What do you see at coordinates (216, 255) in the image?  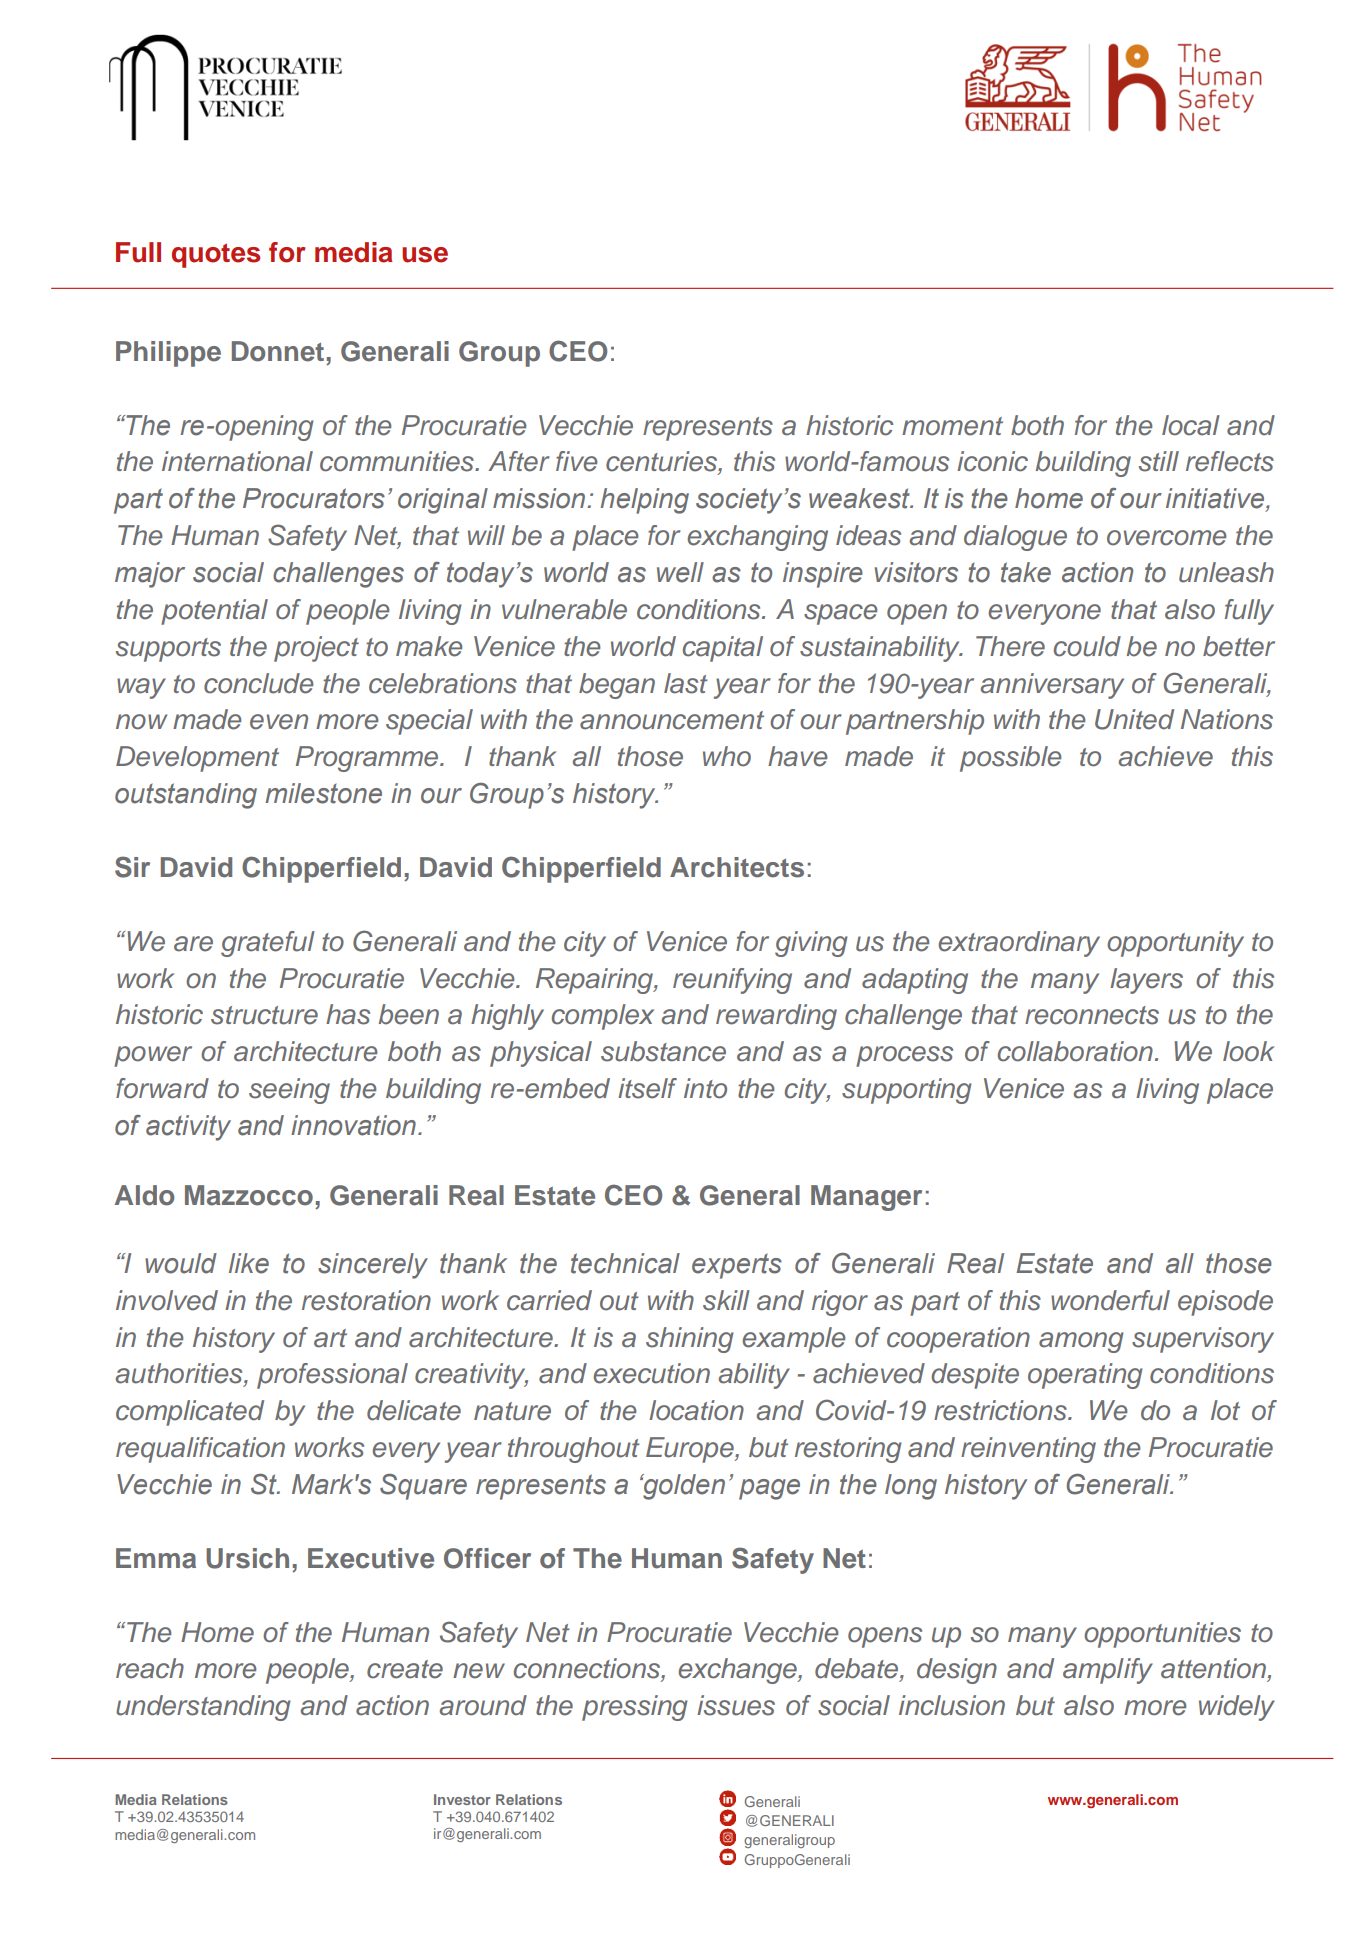 I see `quotes` at bounding box center [216, 255].
